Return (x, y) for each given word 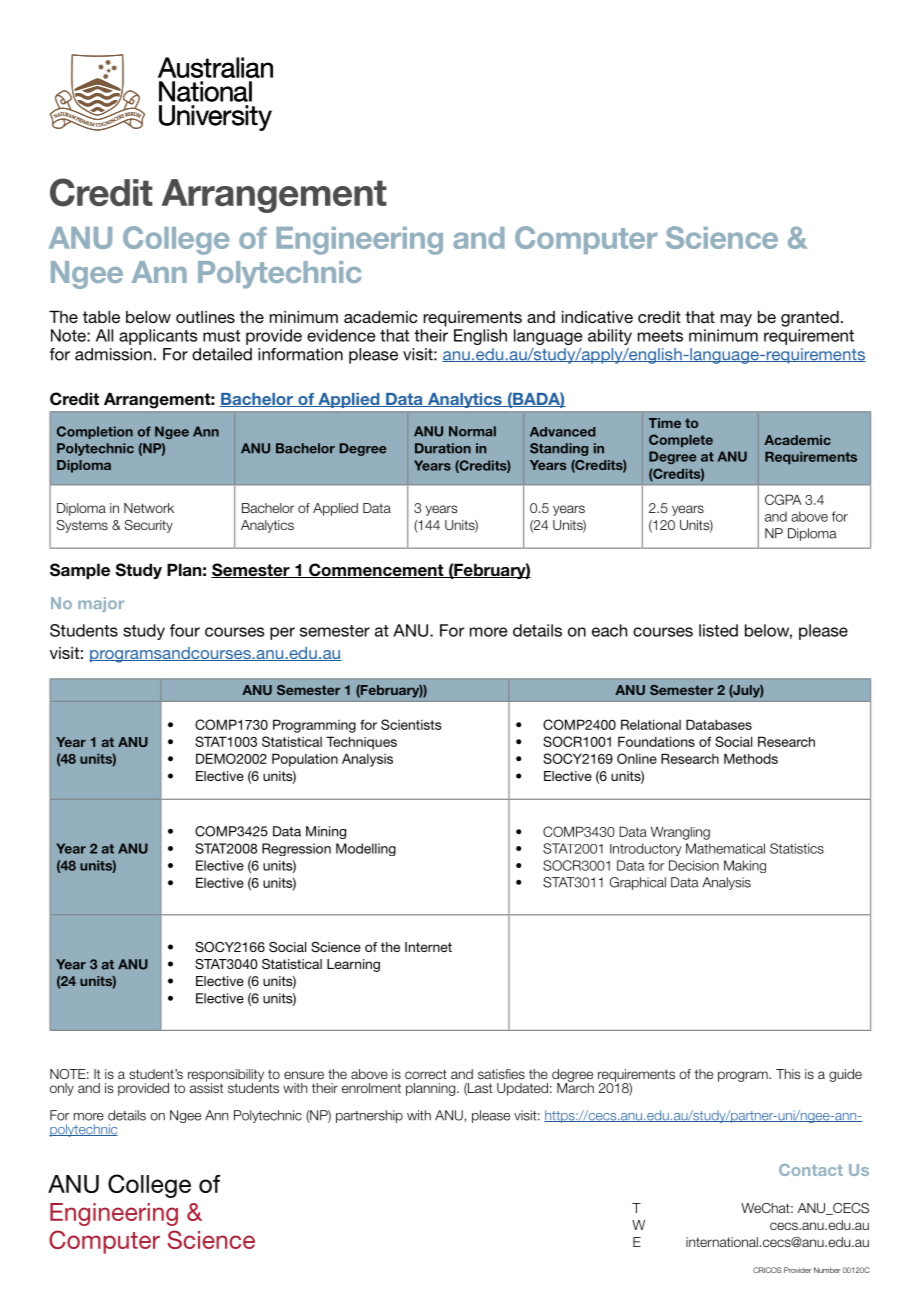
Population (305, 760)
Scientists (411, 724)
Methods (751, 758)
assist (206, 1087)
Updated (522, 1089)
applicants (158, 337)
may (736, 320)
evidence (341, 335)
